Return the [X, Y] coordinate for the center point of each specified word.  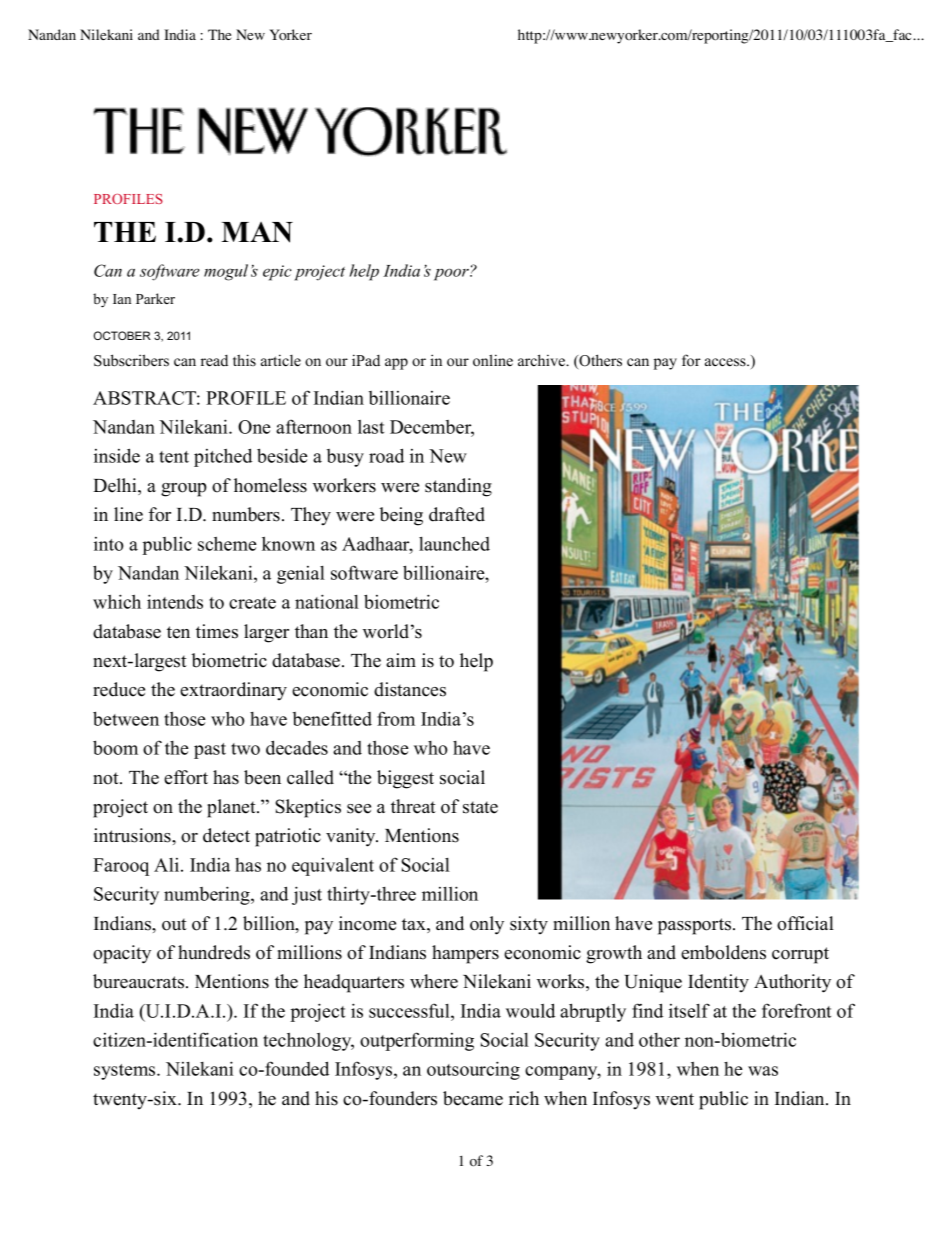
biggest [405, 779]
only [487, 925]
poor [452, 274]
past [210, 751]
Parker [155, 298]
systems [126, 1072]
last [371, 427]
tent [174, 457]
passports [694, 926]
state [480, 807]
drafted [457, 514]
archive [543, 360]
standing [458, 487]
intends [175, 601]
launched [454, 543]
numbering [208, 895]
